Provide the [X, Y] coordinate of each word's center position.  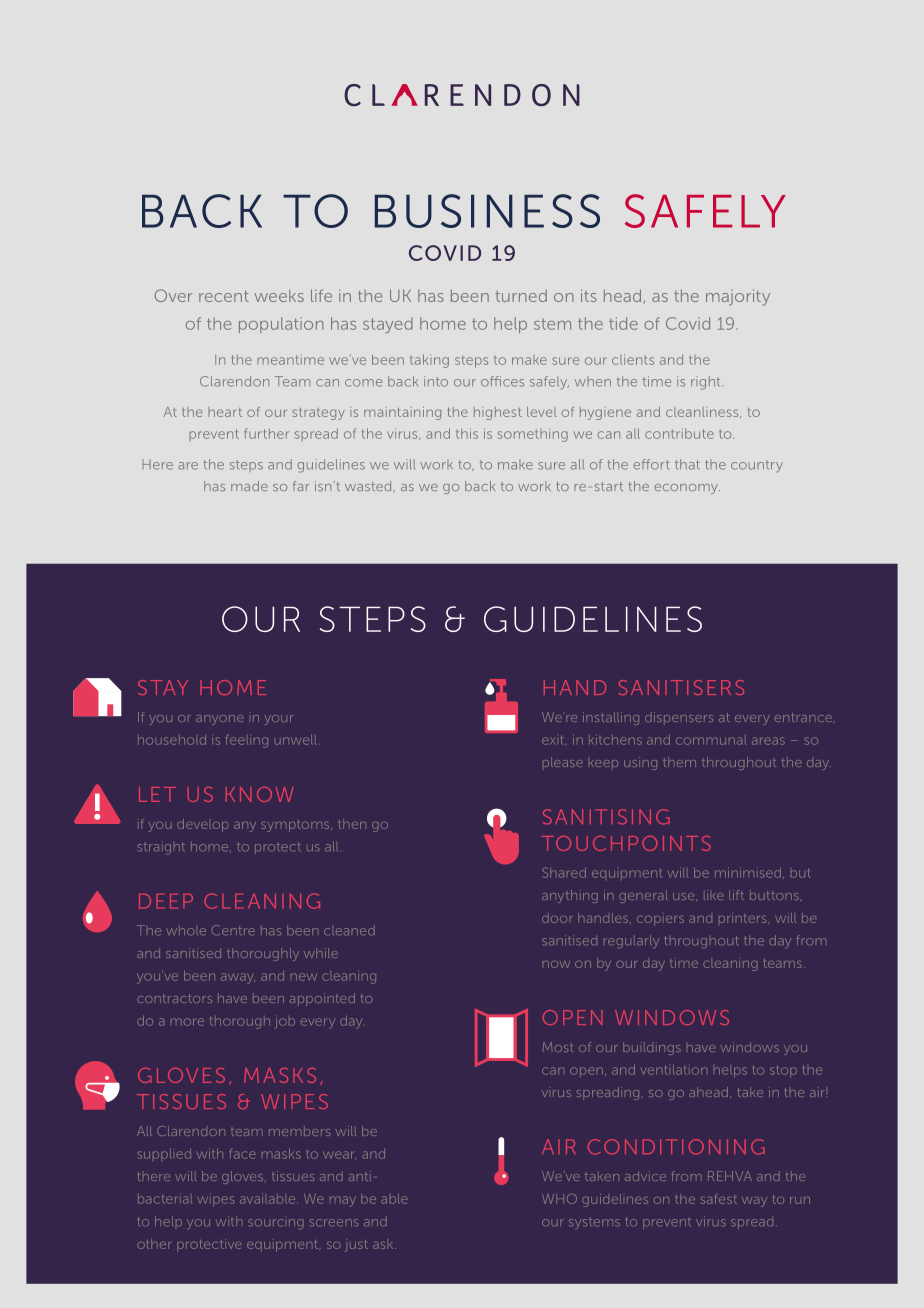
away [238, 978]
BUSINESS [487, 211]
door [557, 918]
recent [224, 296]
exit [554, 740]
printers [742, 918]
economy [687, 489]
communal [711, 741]
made [249, 486]
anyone [219, 720]
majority [738, 297]
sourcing [275, 1224]
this [467, 433]
